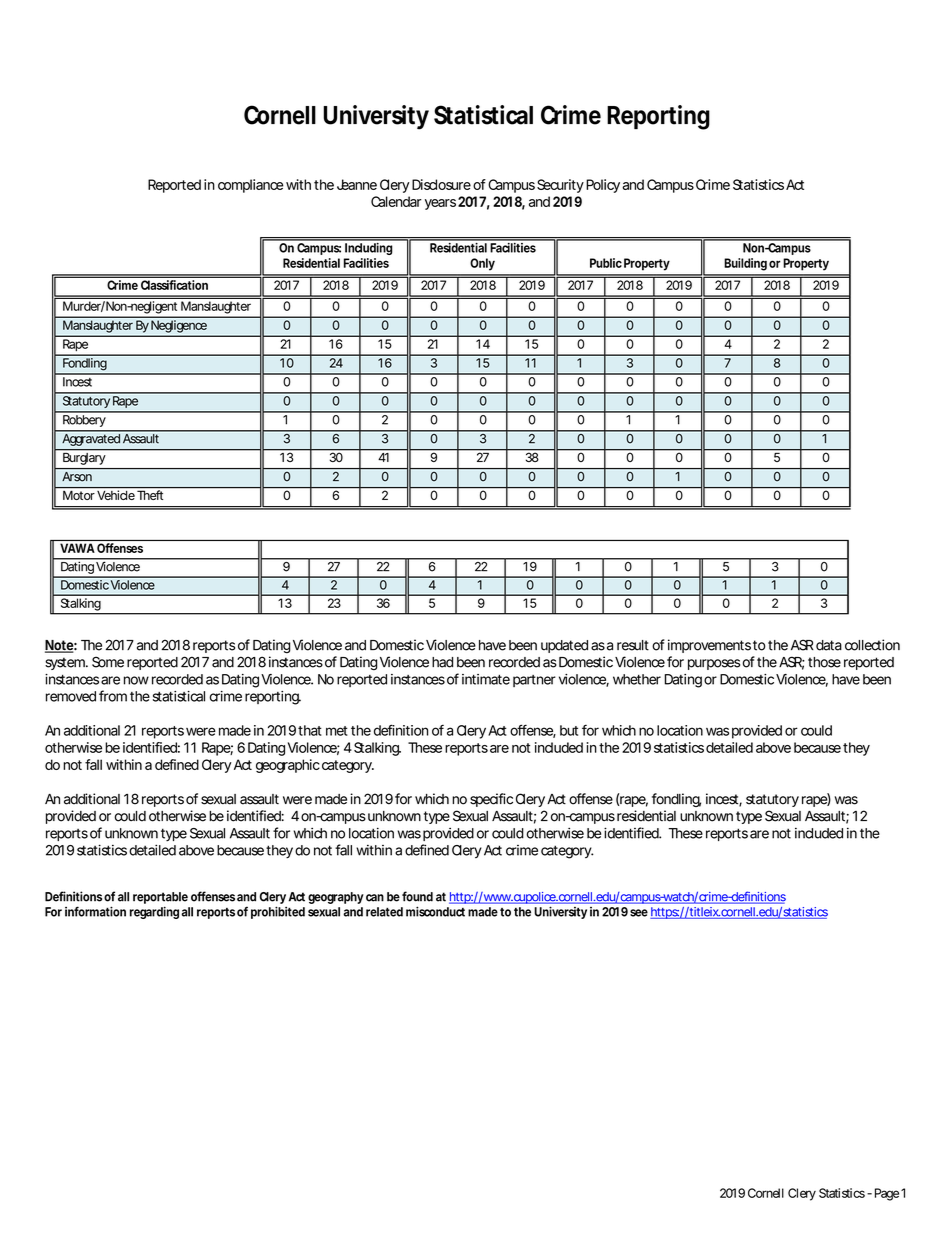  What do you see at coordinates (250, 186) in the screenshot?
I see `compliance` at bounding box center [250, 186].
